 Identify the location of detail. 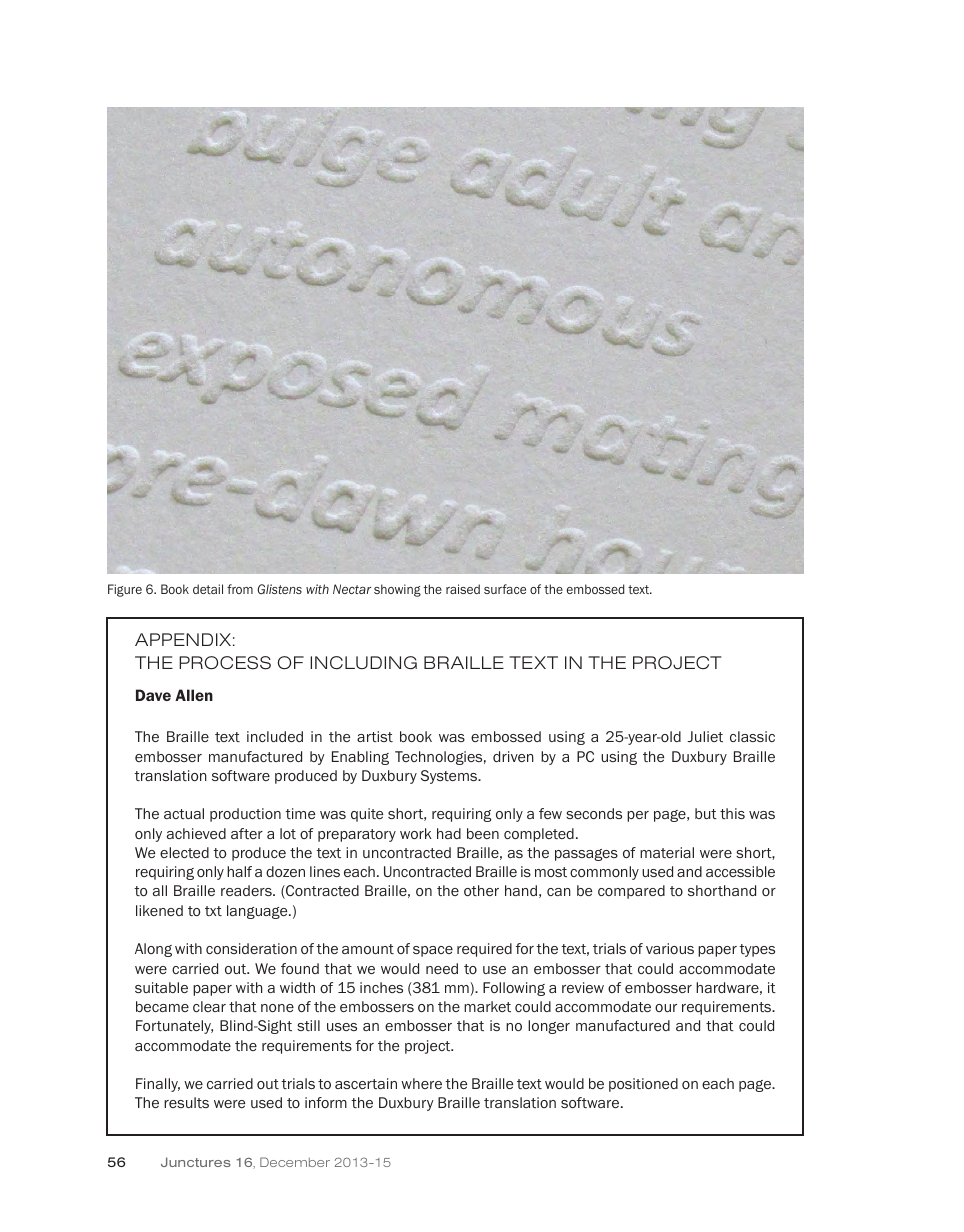
(208, 589).
